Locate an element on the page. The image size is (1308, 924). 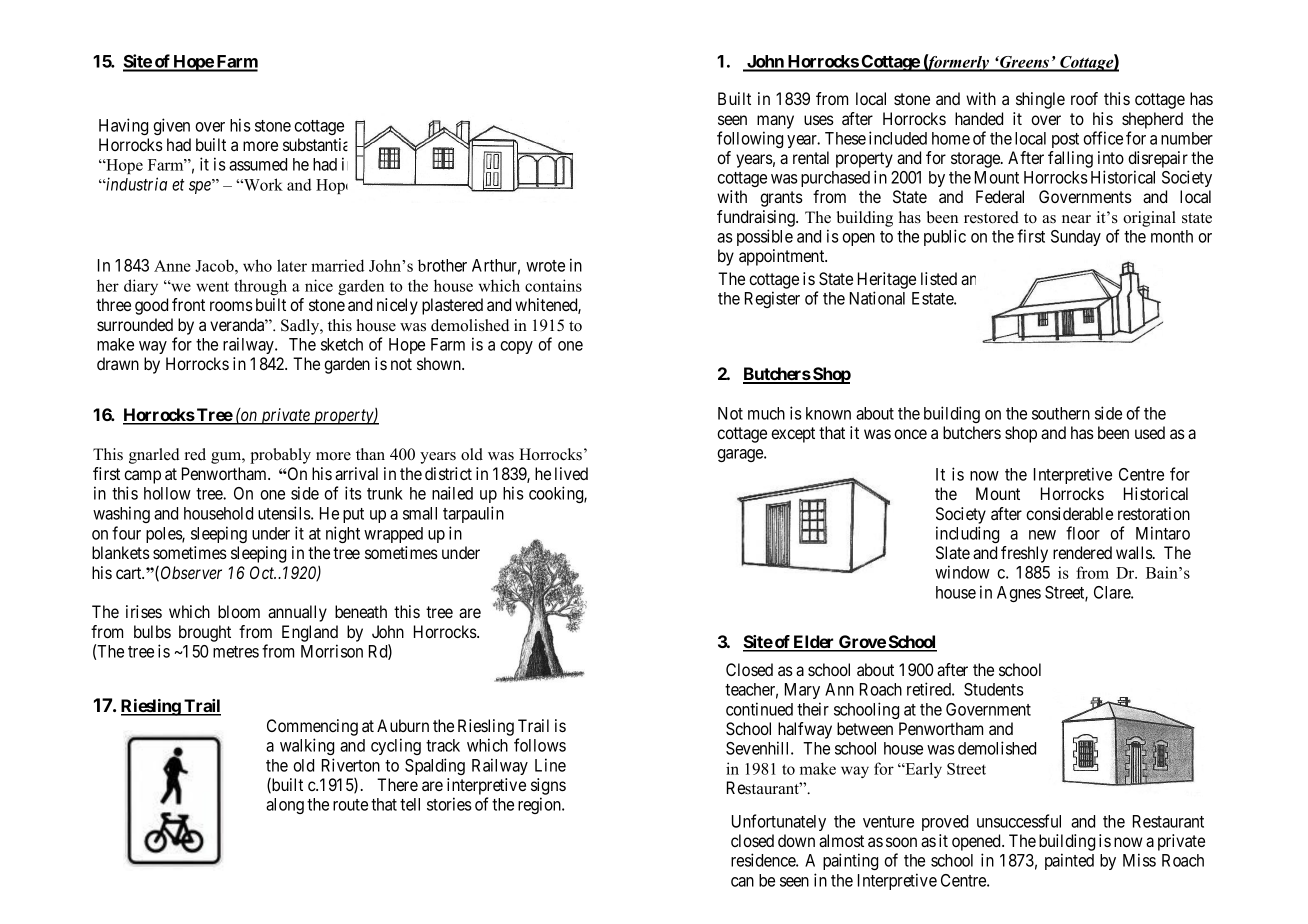
Agnes is located at coordinates (1019, 594).
